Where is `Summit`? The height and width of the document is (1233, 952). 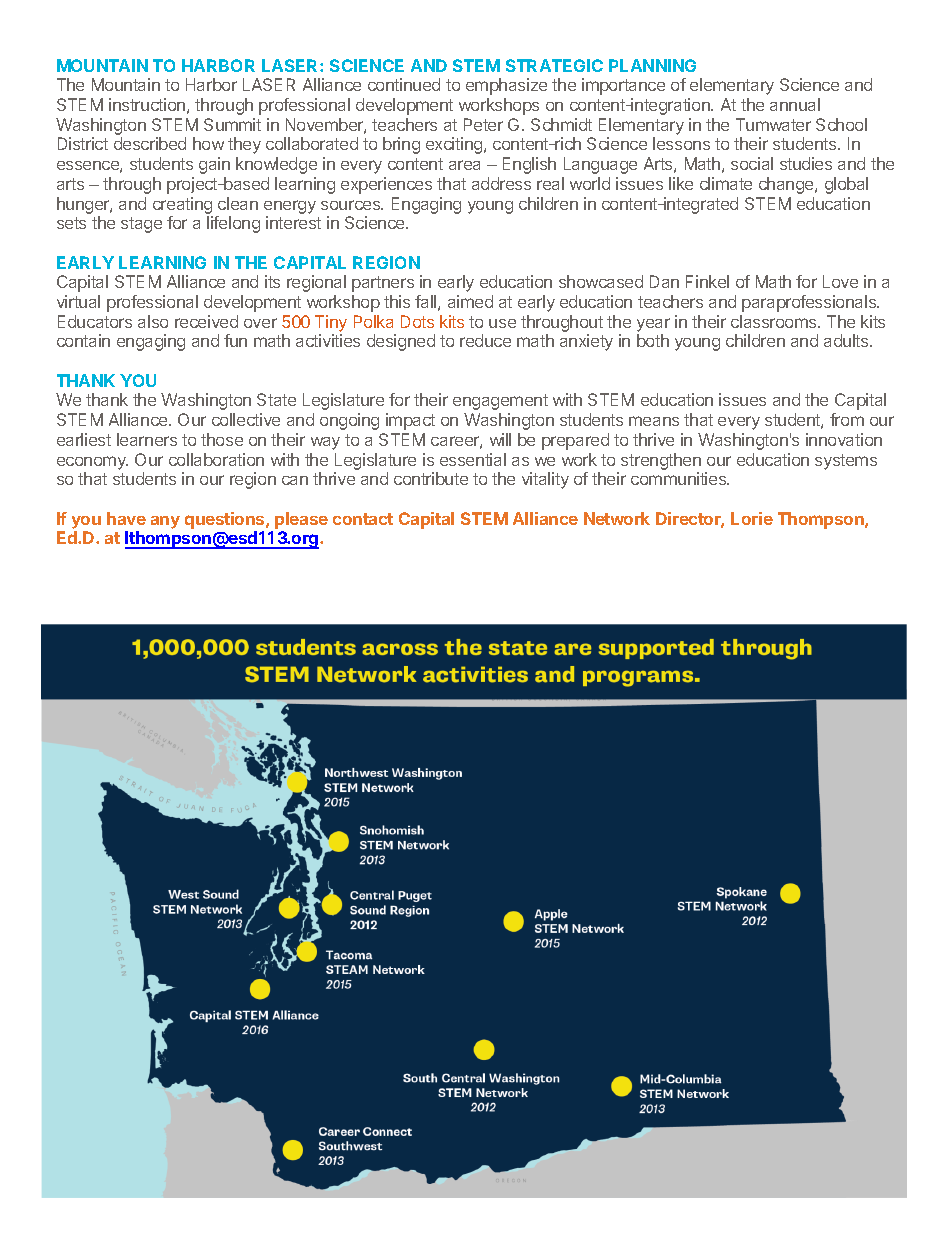
Summit is located at coordinates (232, 124).
